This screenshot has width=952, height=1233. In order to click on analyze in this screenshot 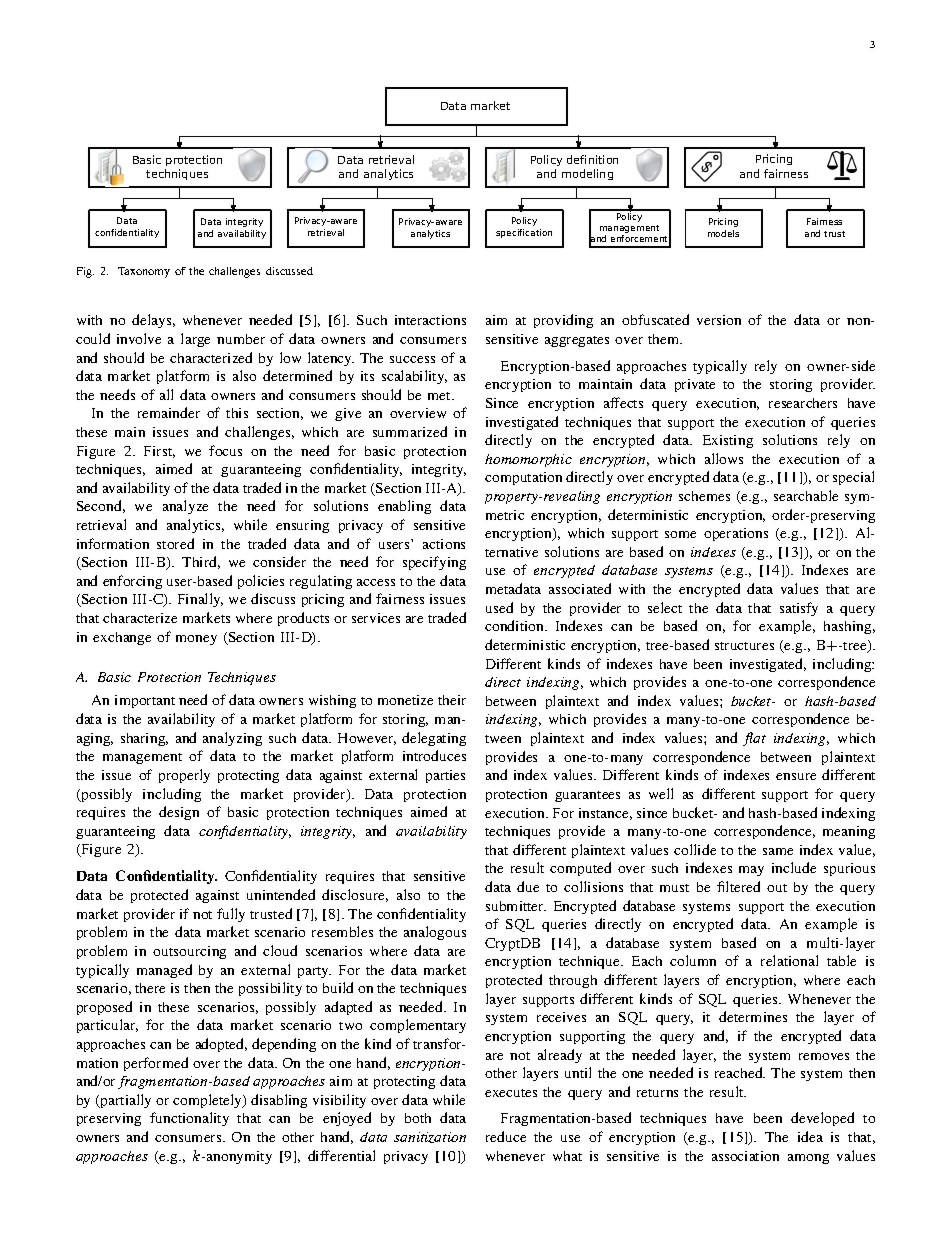, I will do `click(185, 507)`.
